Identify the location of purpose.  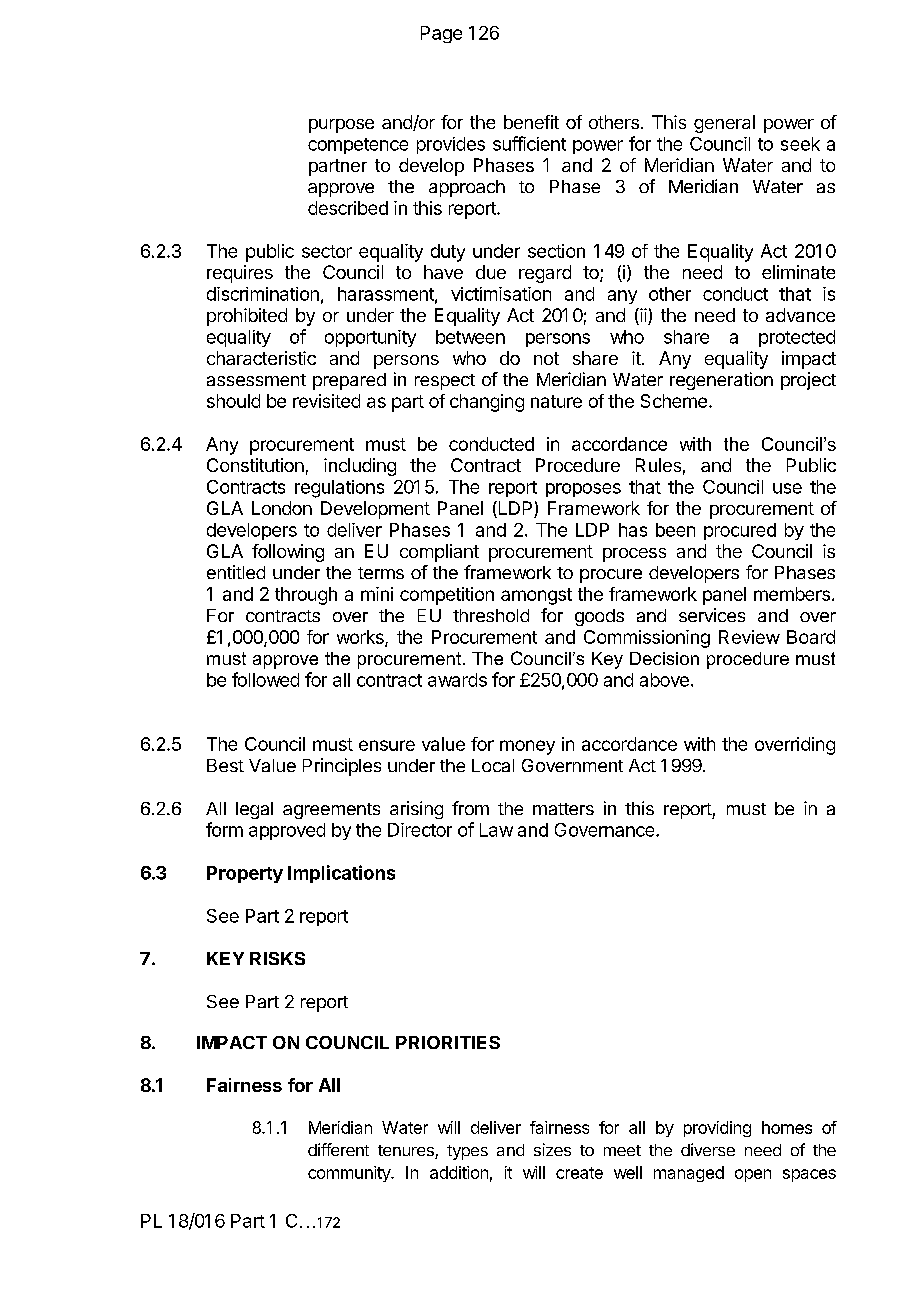
(341, 126).
